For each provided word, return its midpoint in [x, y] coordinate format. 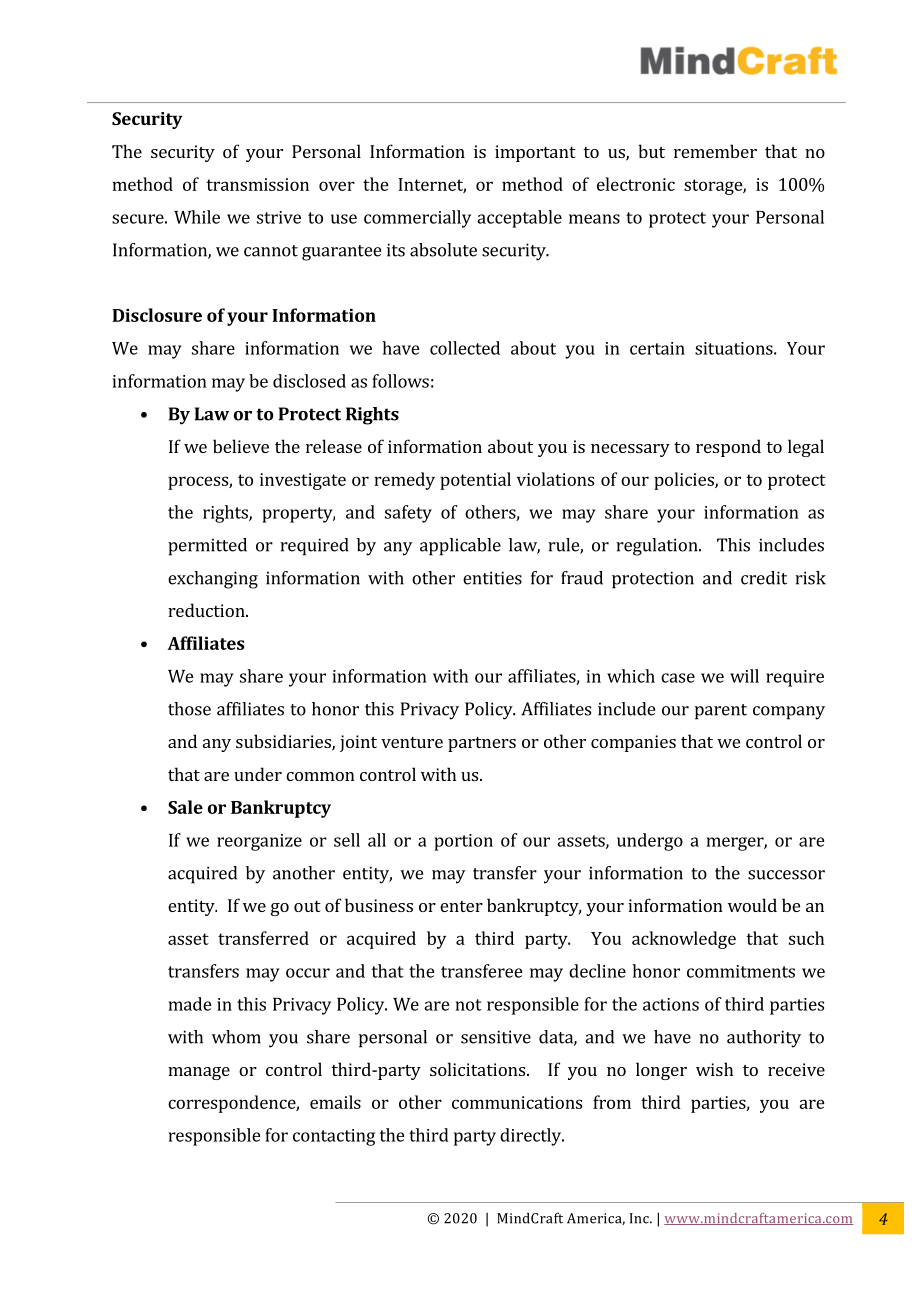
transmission [257, 184]
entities [492, 578]
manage [199, 1073]
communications [517, 1102]
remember [715, 151]
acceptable [519, 219]
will [744, 676]
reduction [207, 610]
